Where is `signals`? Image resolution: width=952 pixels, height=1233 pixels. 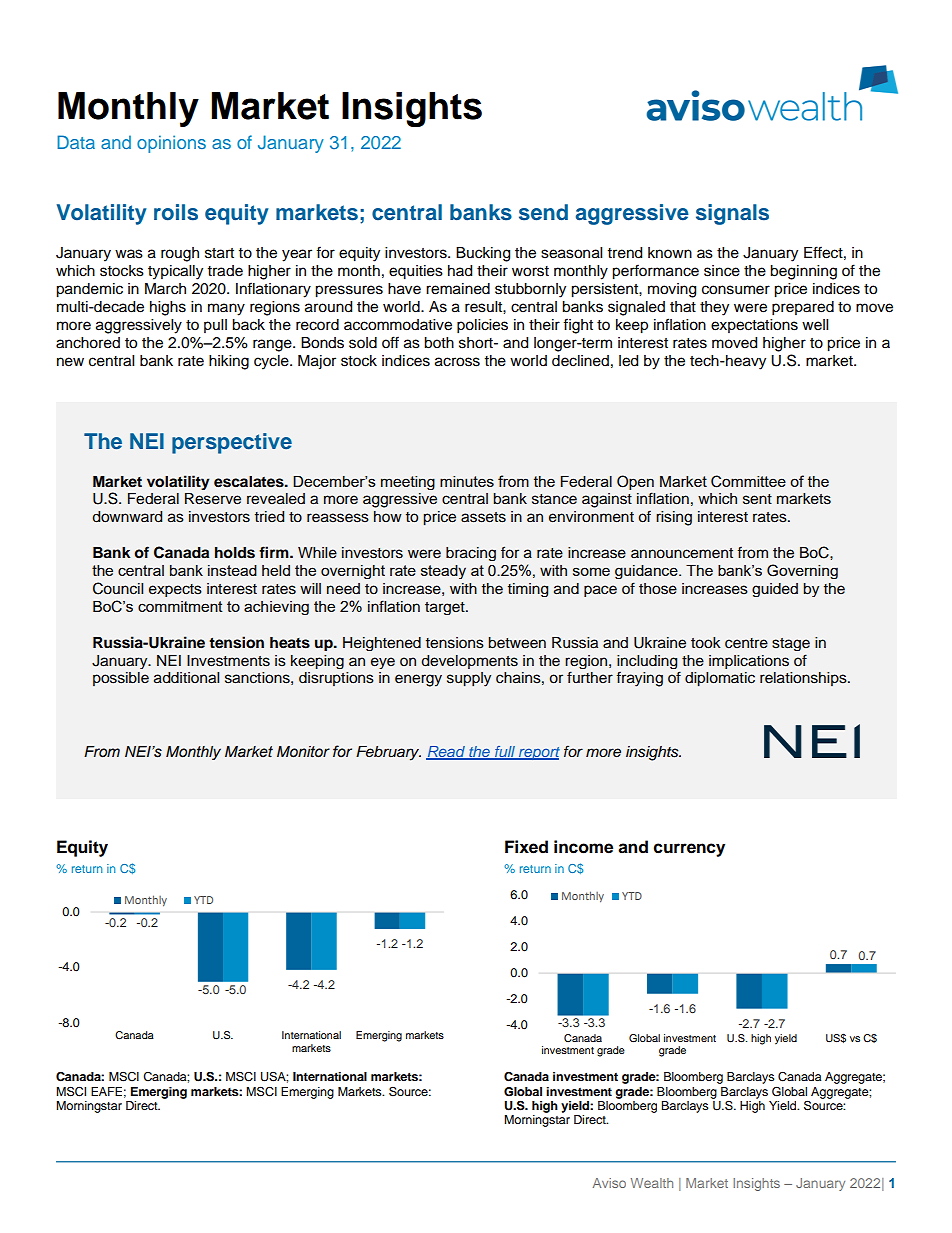
signals is located at coordinates (732, 214).
